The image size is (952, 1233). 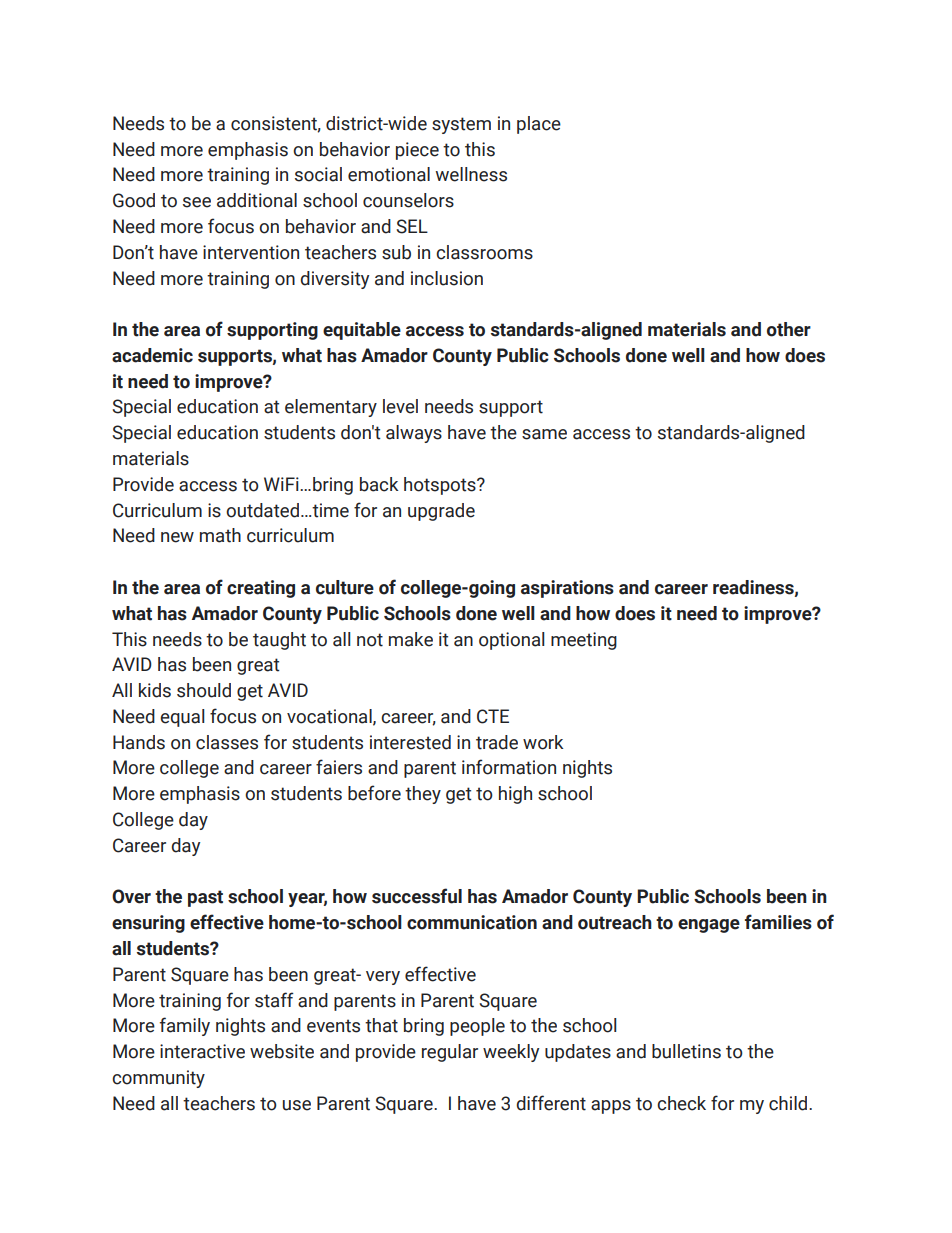 I want to click on meeting, so click(x=584, y=641).
